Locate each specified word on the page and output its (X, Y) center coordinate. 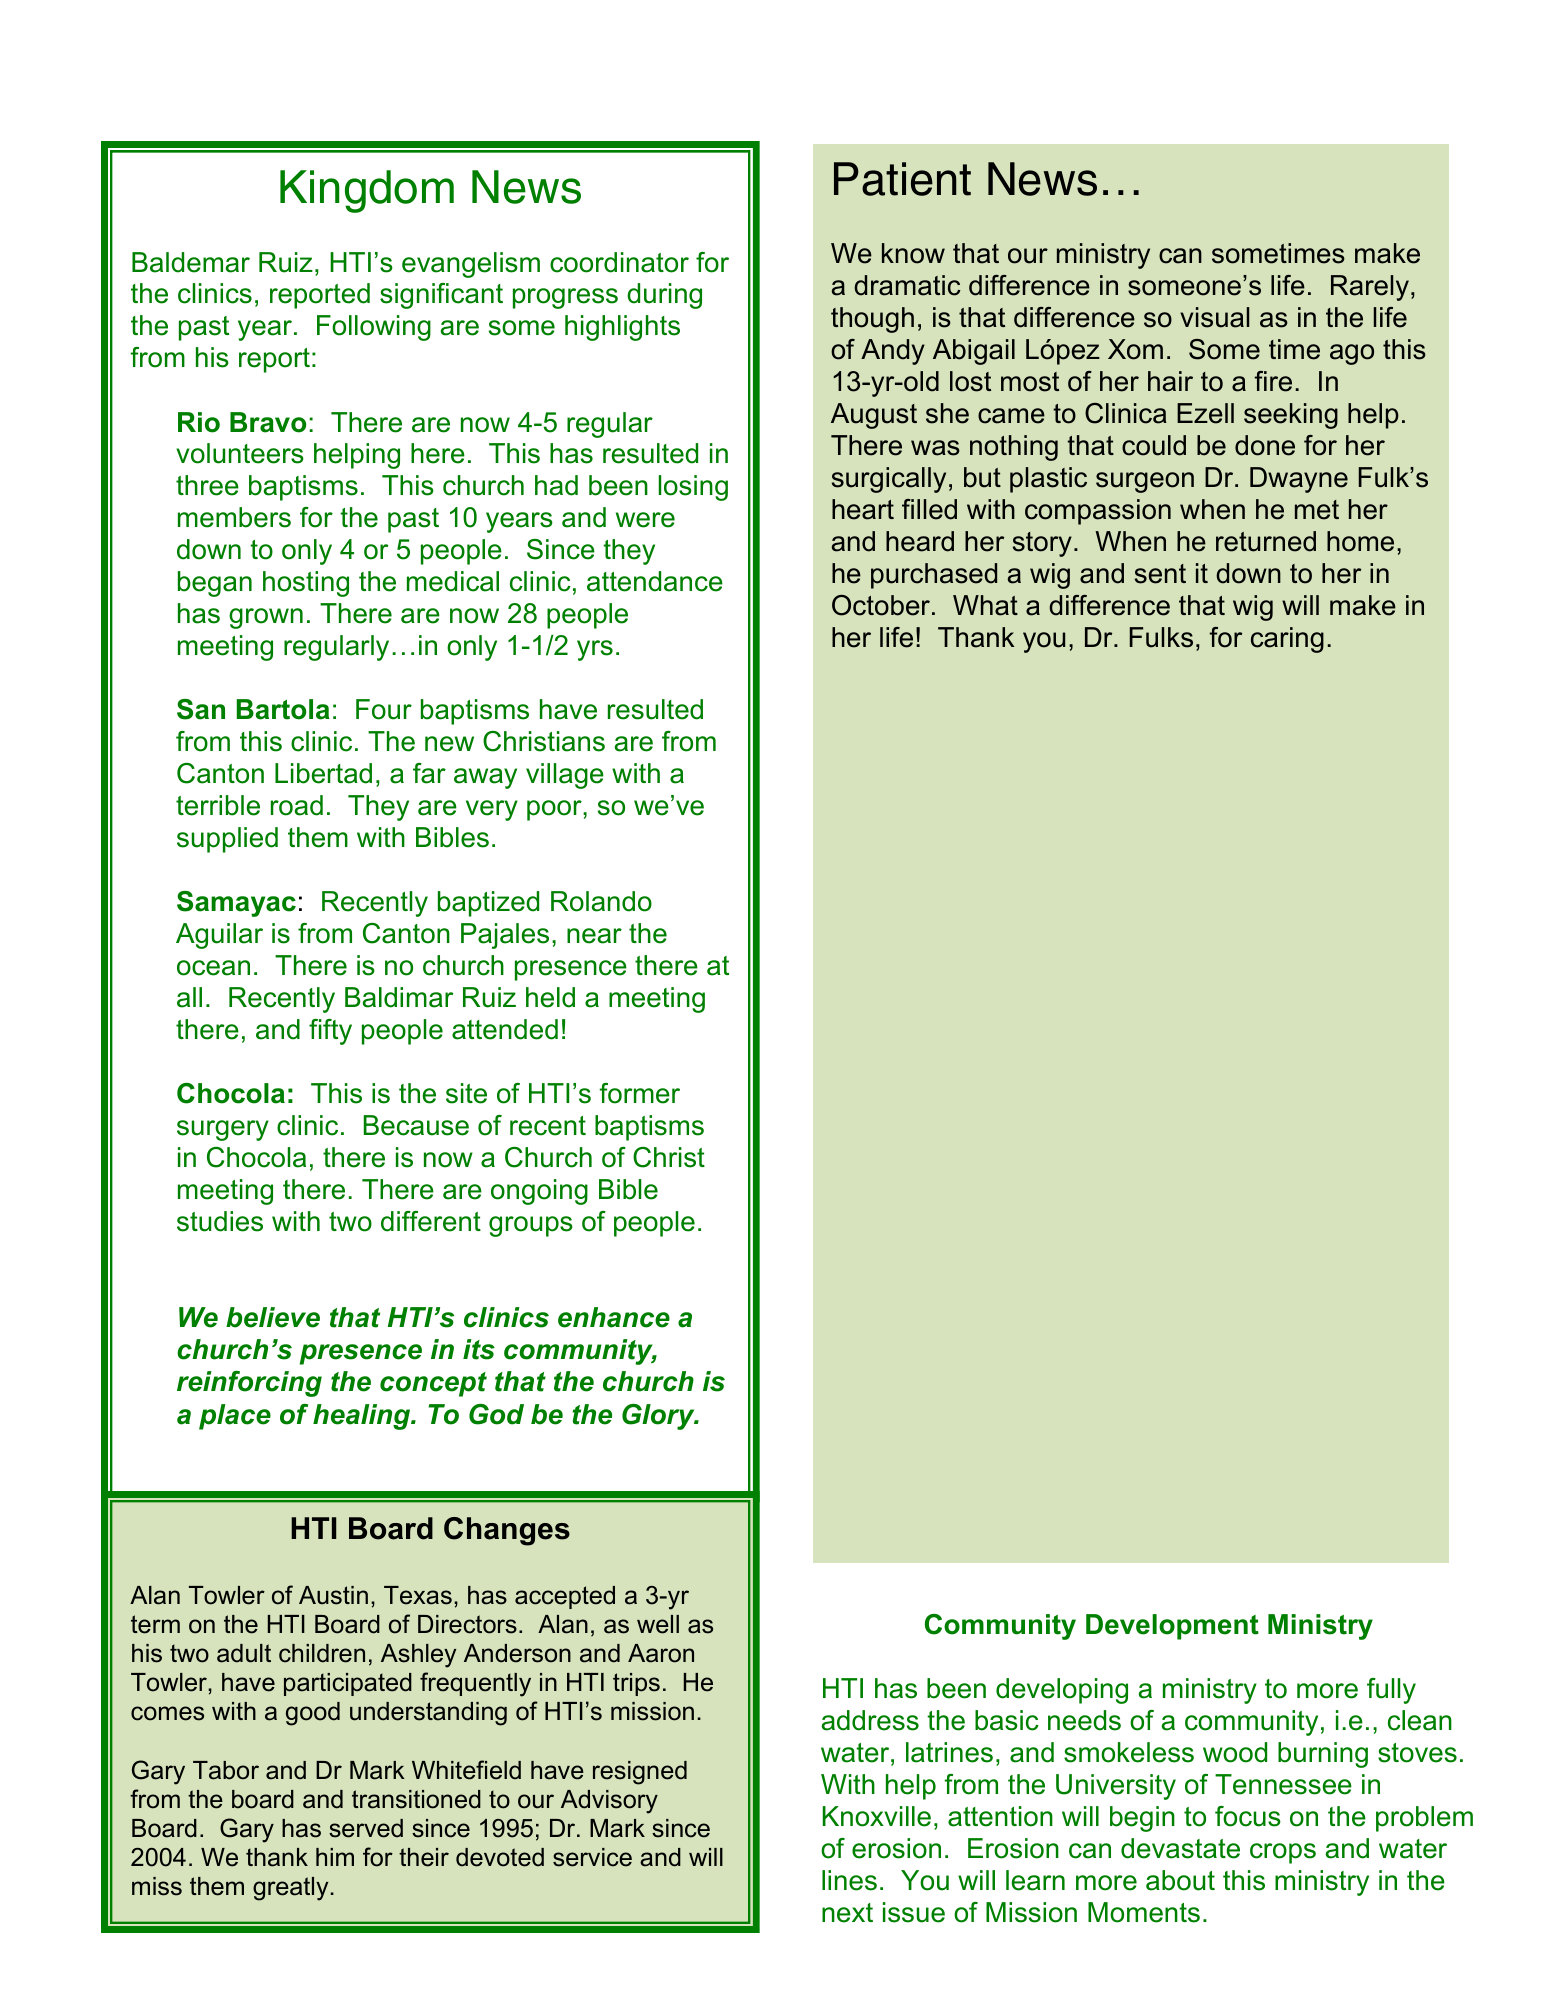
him (335, 1857)
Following (374, 328)
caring (1287, 640)
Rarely (1370, 288)
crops (1283, 1853)
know (913, 253)
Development (1172, 1627)
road (297, 805)
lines (849, 1880)
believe (273, 1317)
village (565, 776)
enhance (614, 1317)
